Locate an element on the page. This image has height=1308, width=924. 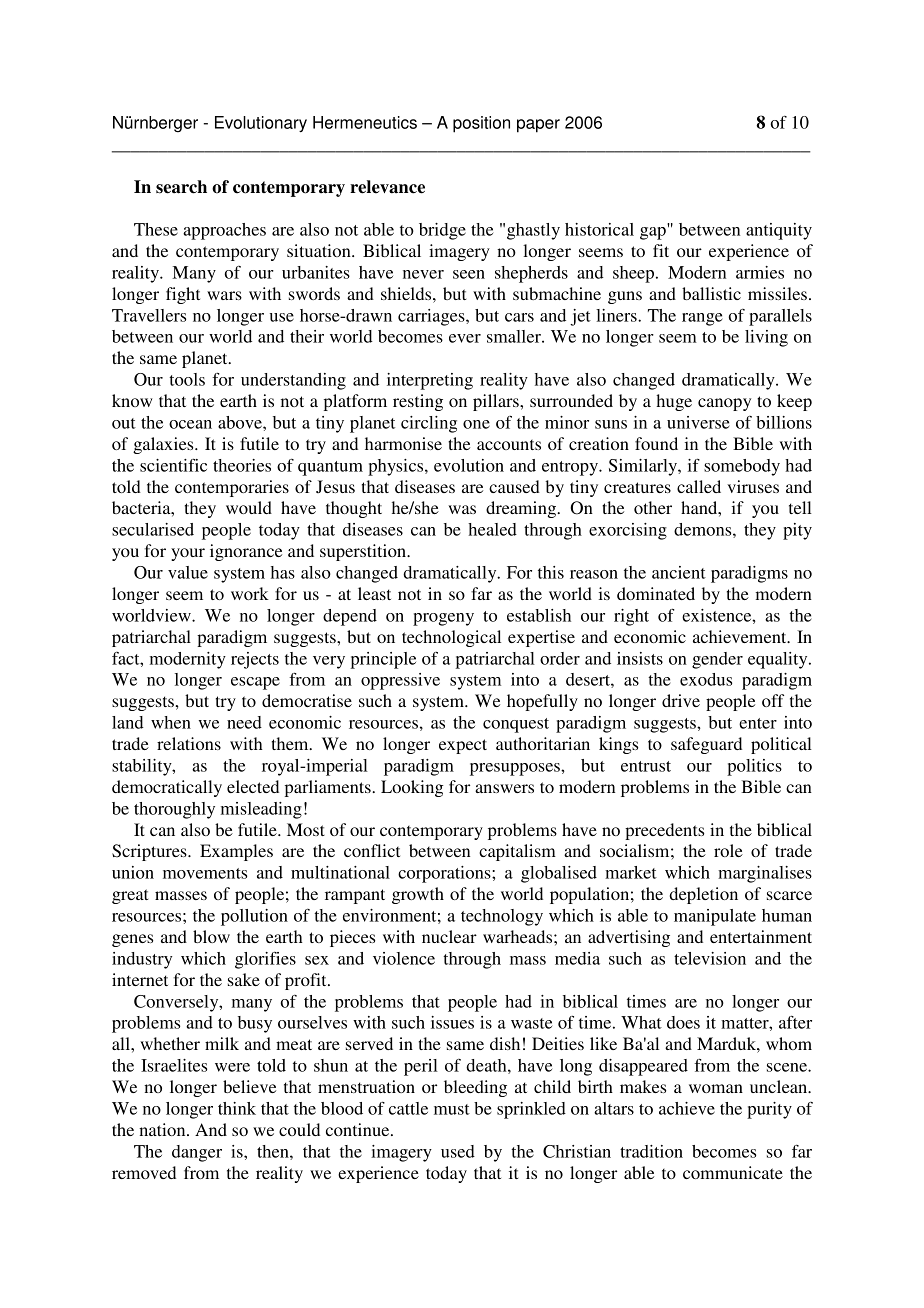
search is located at coordinates (181, 187).
